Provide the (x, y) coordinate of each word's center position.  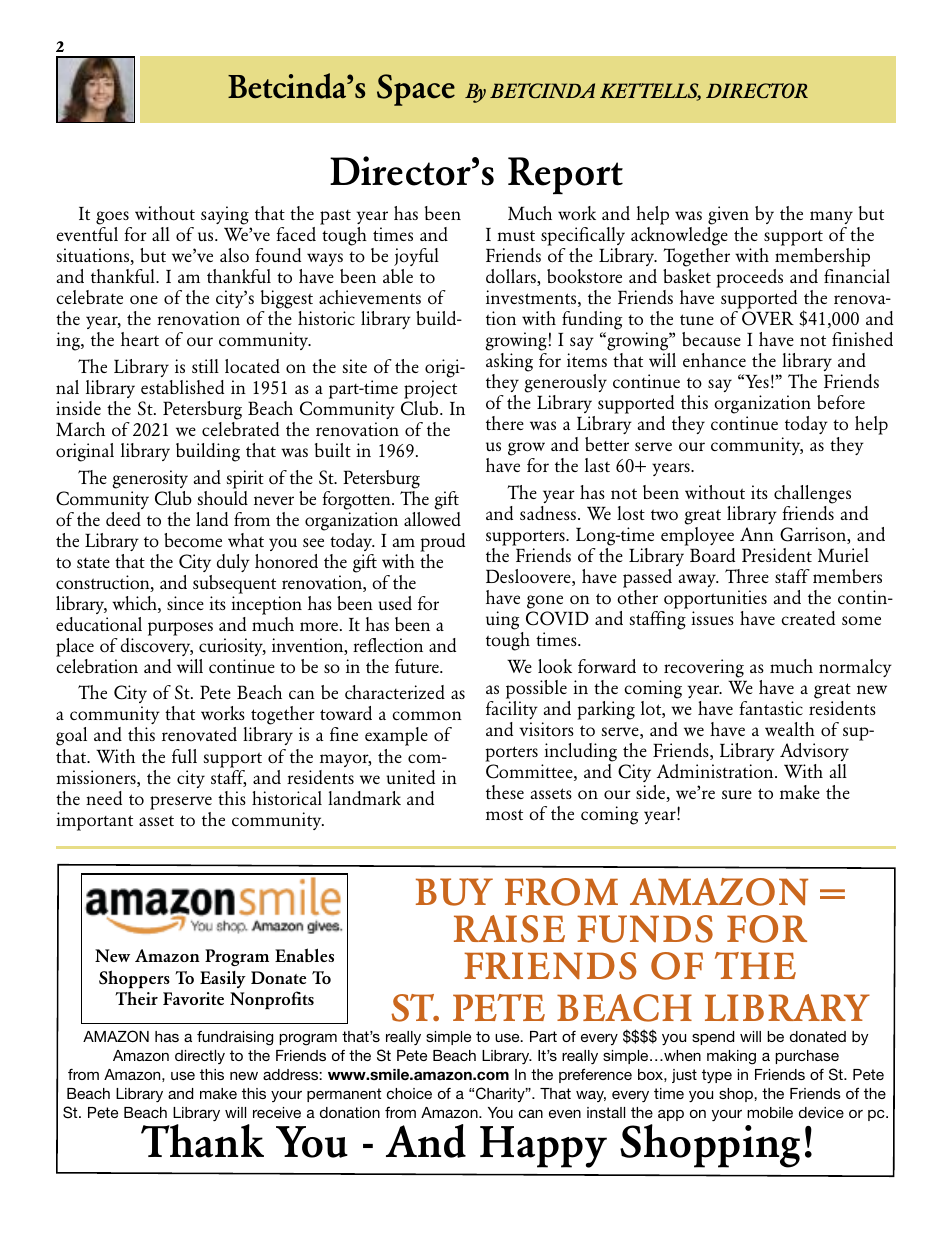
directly (200, 1057)
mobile (770, 1112)
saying (226, 217)
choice (409, 1093)
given (728, 217)
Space (416, 90)
